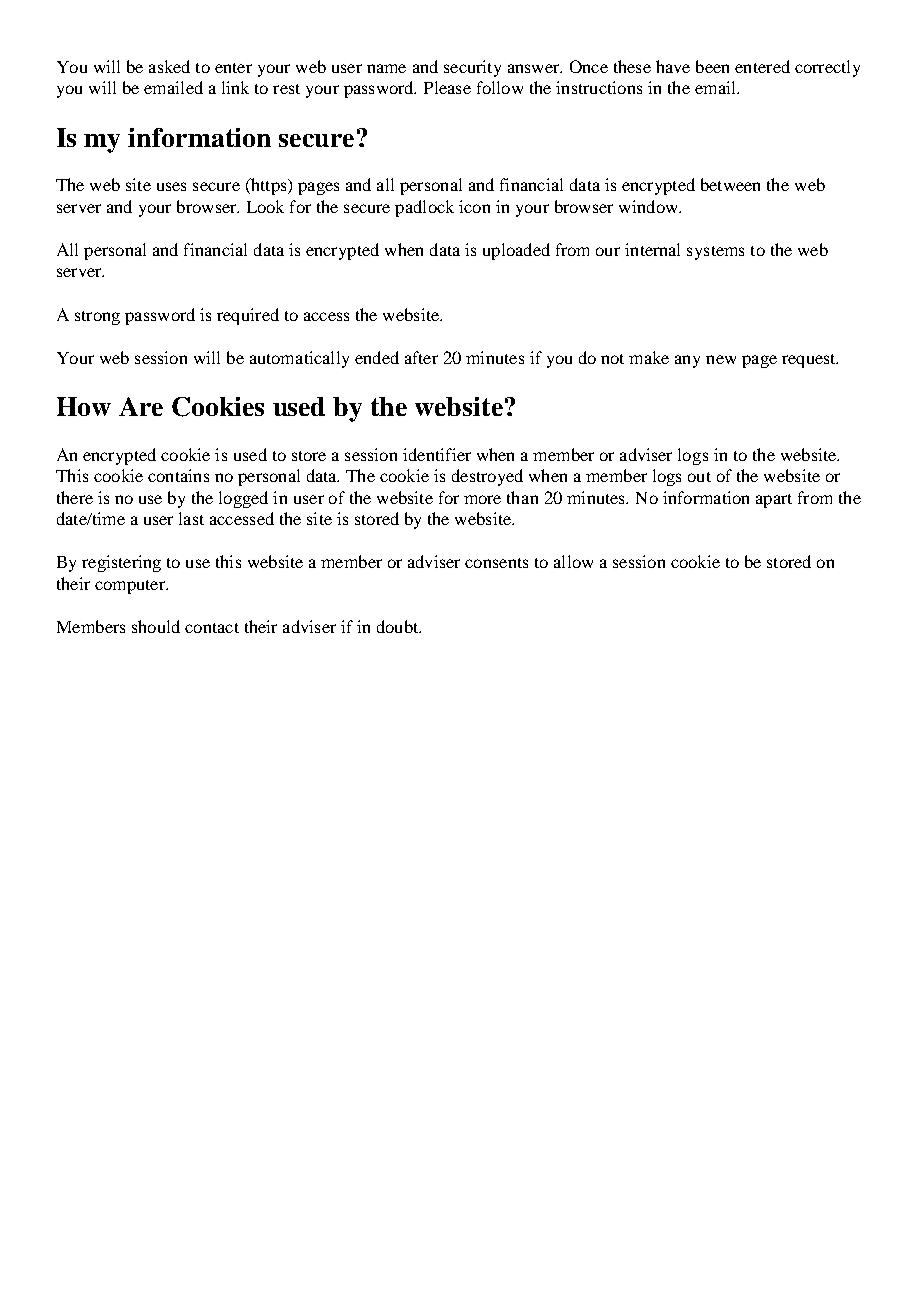 The height and width of the image is (1308, 924). I want to click on identifier, so click(437, 454).
